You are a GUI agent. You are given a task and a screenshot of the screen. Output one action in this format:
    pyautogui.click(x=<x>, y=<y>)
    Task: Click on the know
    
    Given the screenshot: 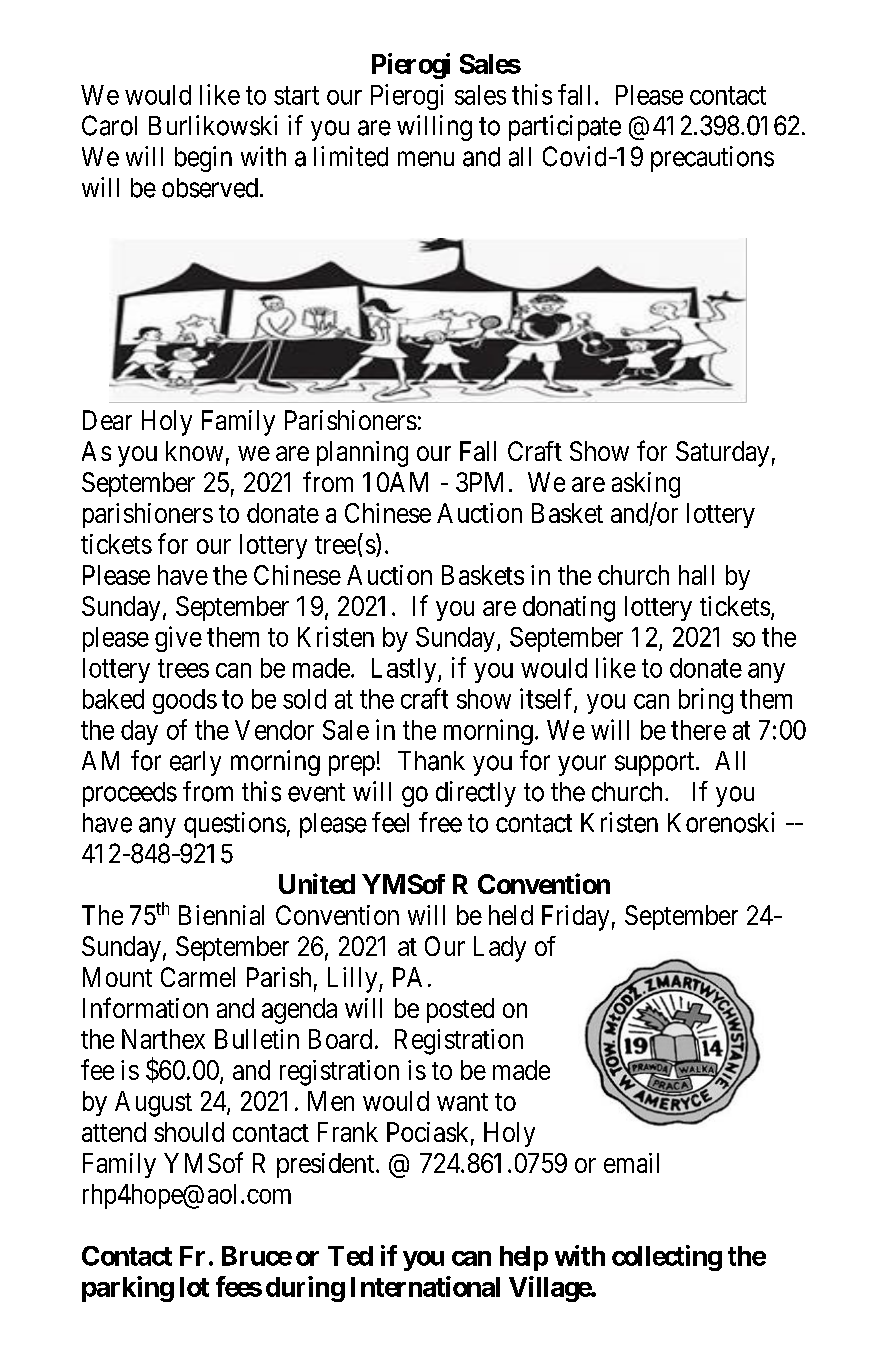 What is the action you would take?
    pyautogui.click(x=194, y=451)
